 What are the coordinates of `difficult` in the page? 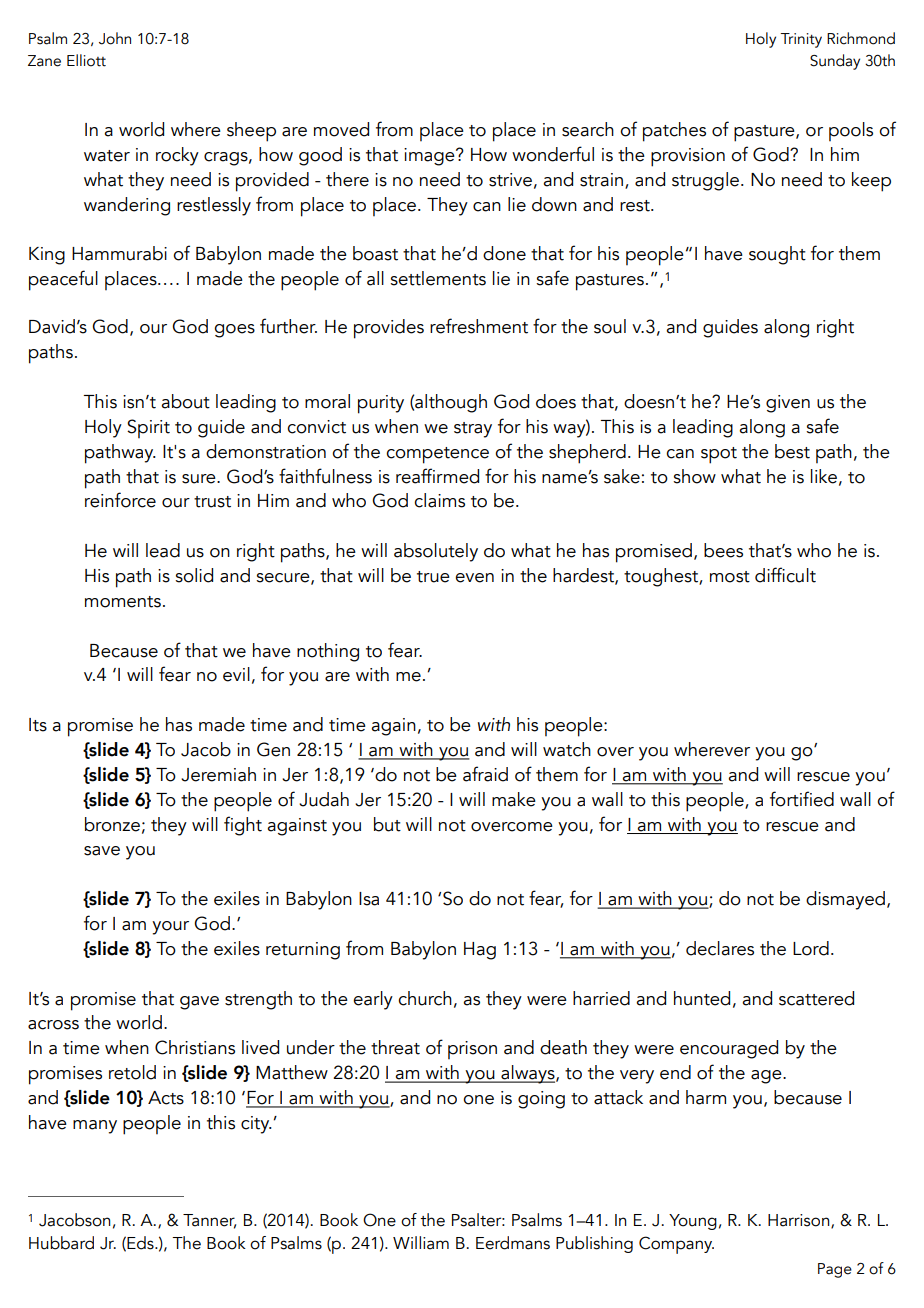 It's located at (785, 575).
